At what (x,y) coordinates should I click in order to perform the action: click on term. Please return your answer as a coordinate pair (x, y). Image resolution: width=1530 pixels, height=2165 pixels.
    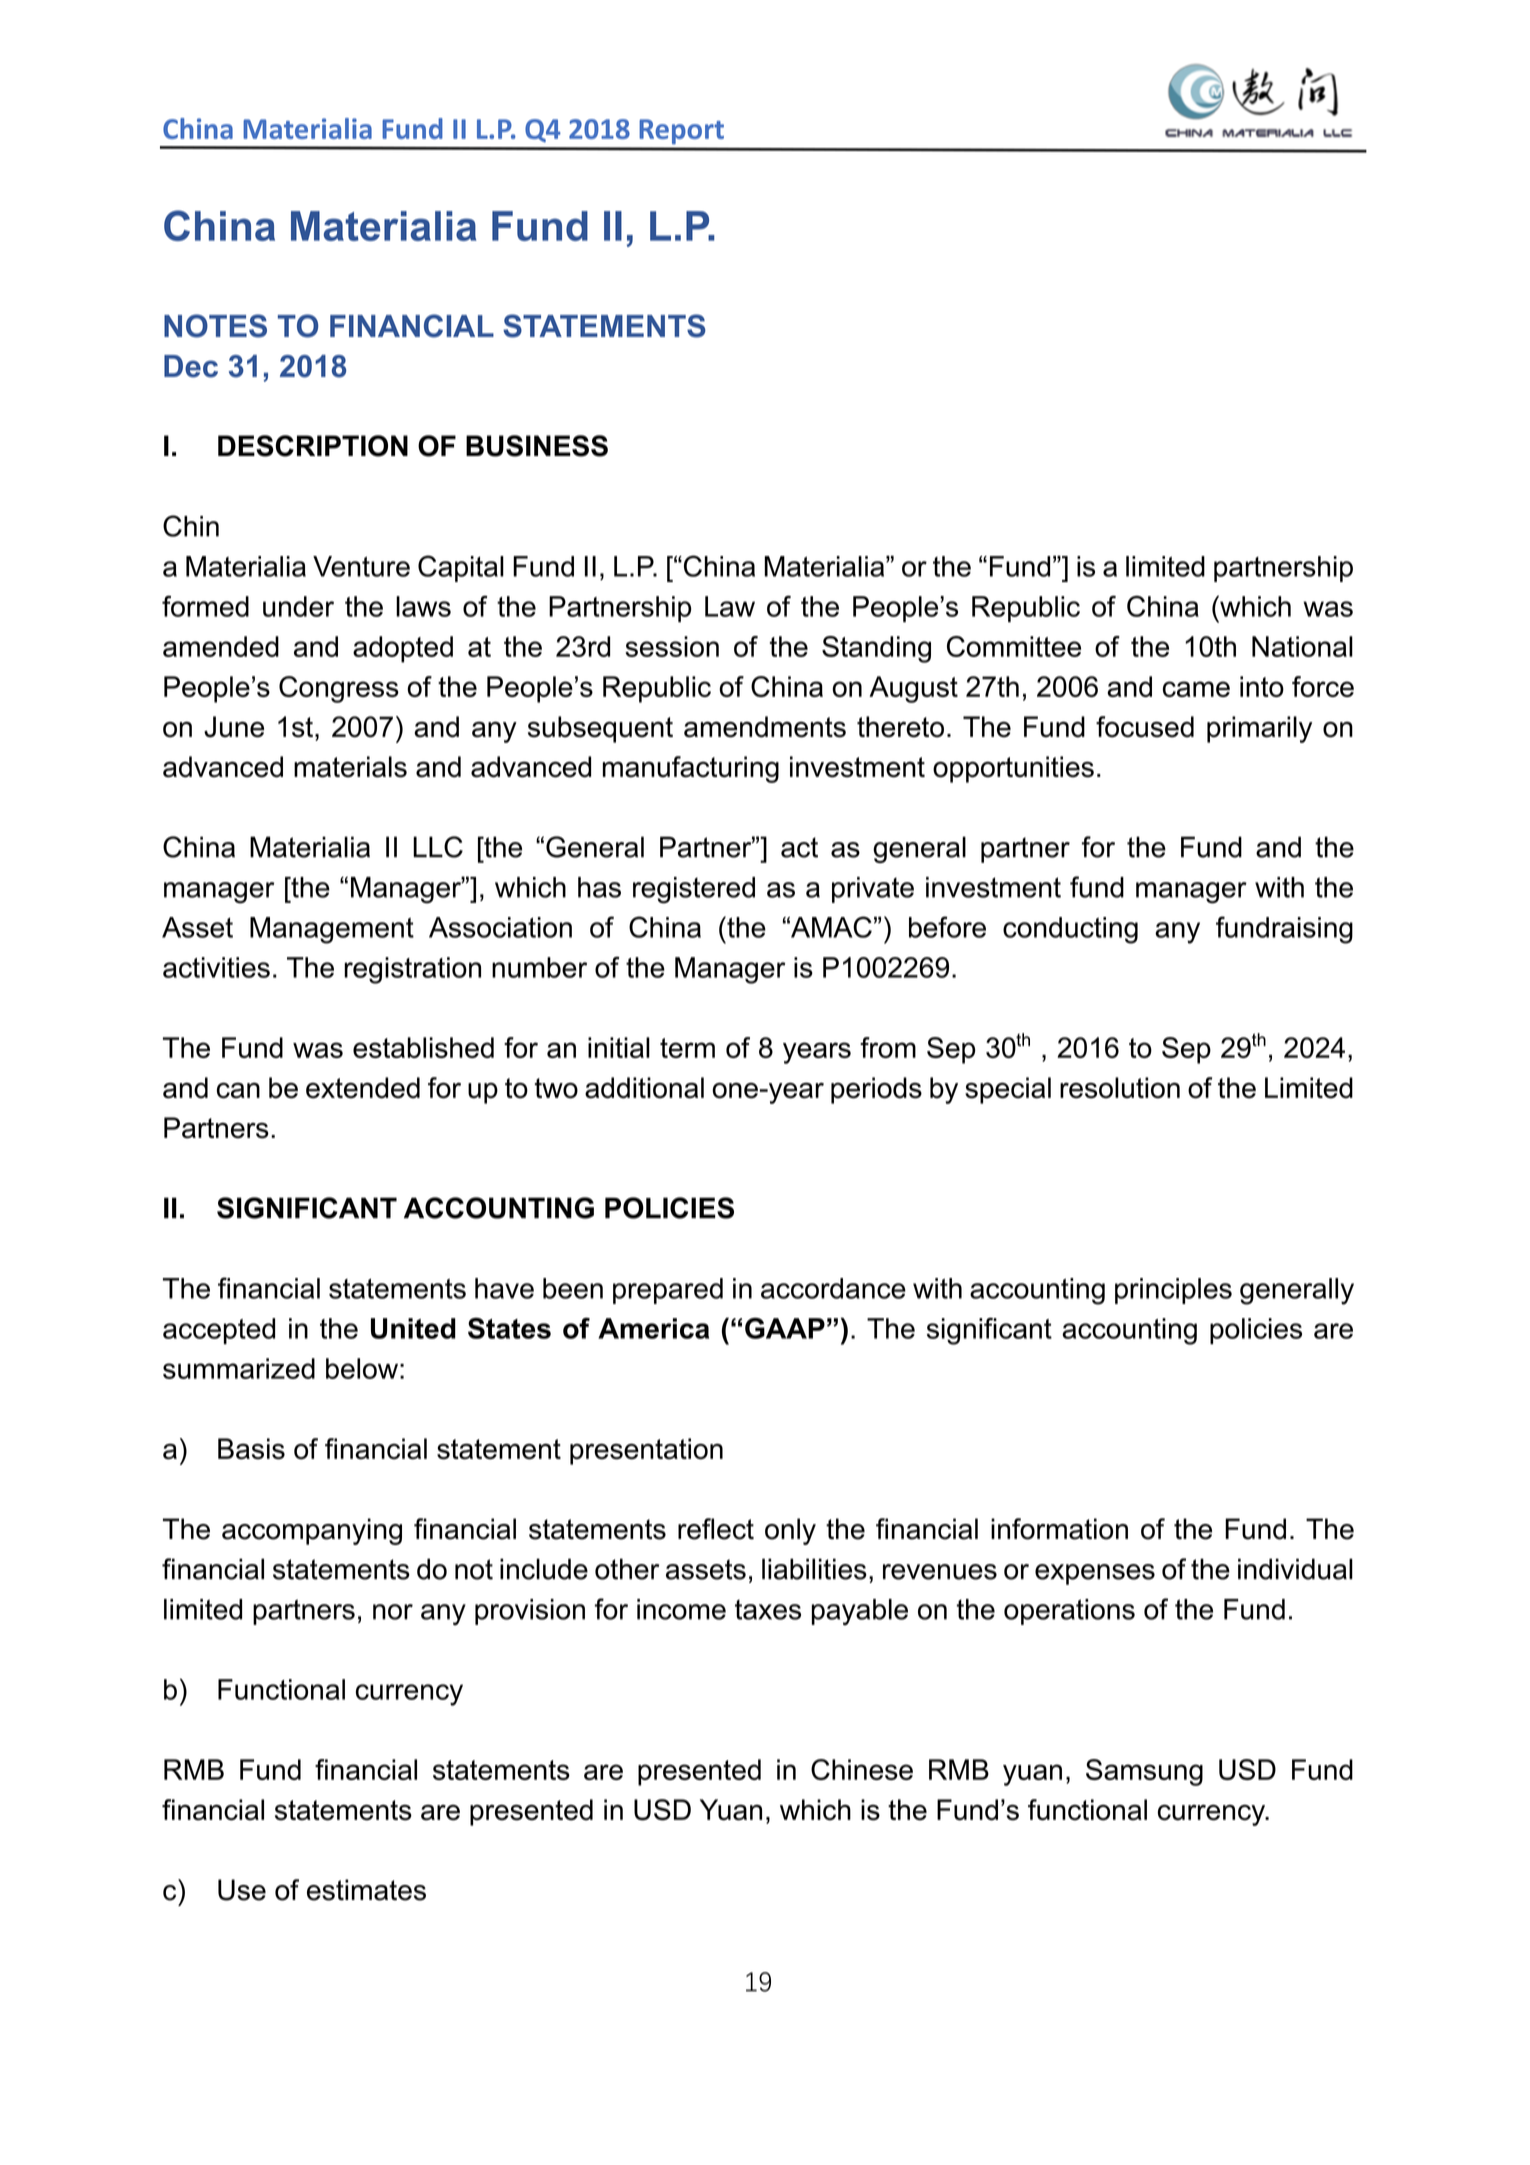
    Looking at the image, I should click on (687, 1048).
